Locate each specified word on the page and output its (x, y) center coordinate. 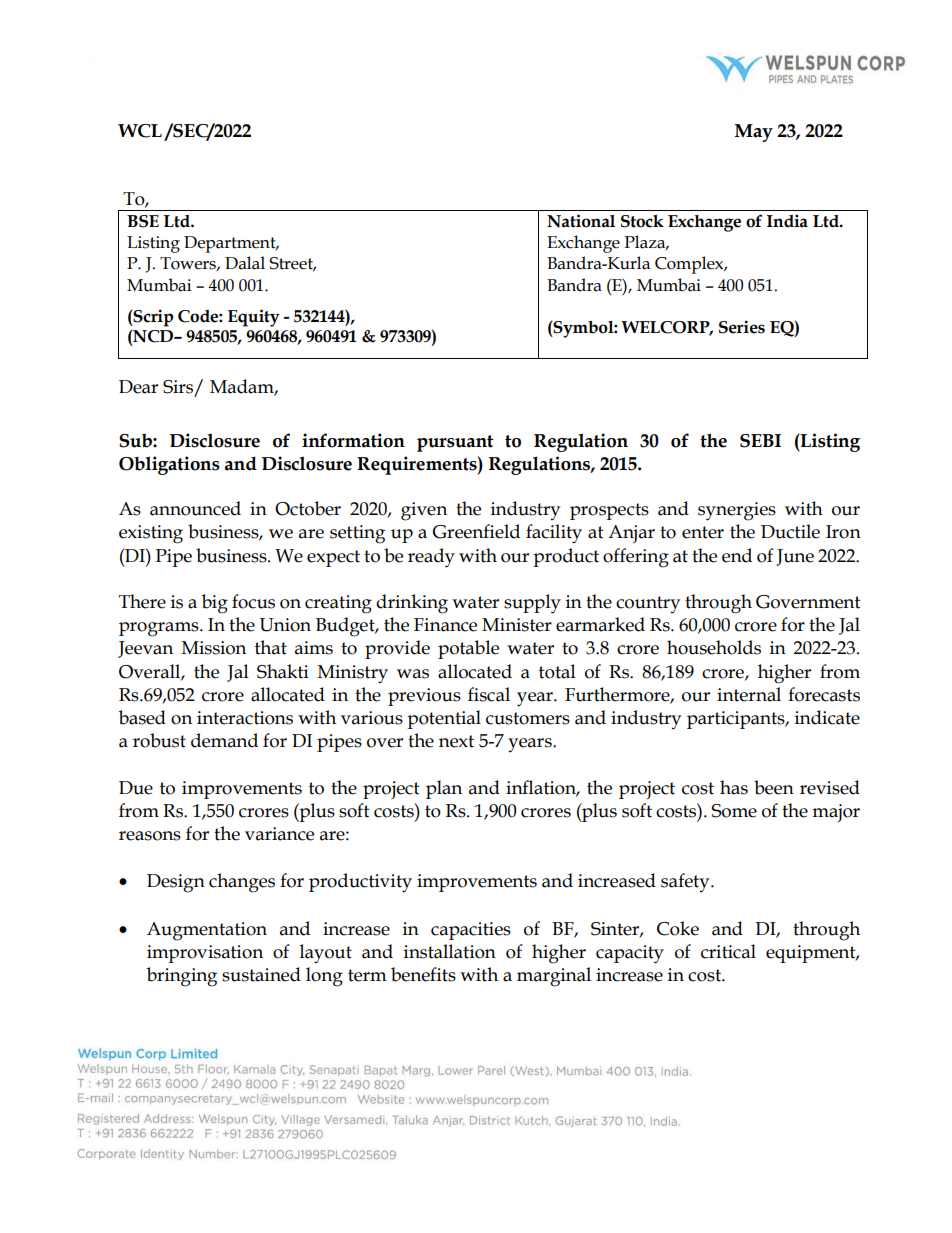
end (737, 555)
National (581, 221)
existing (151, 534)
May (754, 133)
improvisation (205, 954)
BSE (143, 221)
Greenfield (476, 531)
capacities (471, 931)
